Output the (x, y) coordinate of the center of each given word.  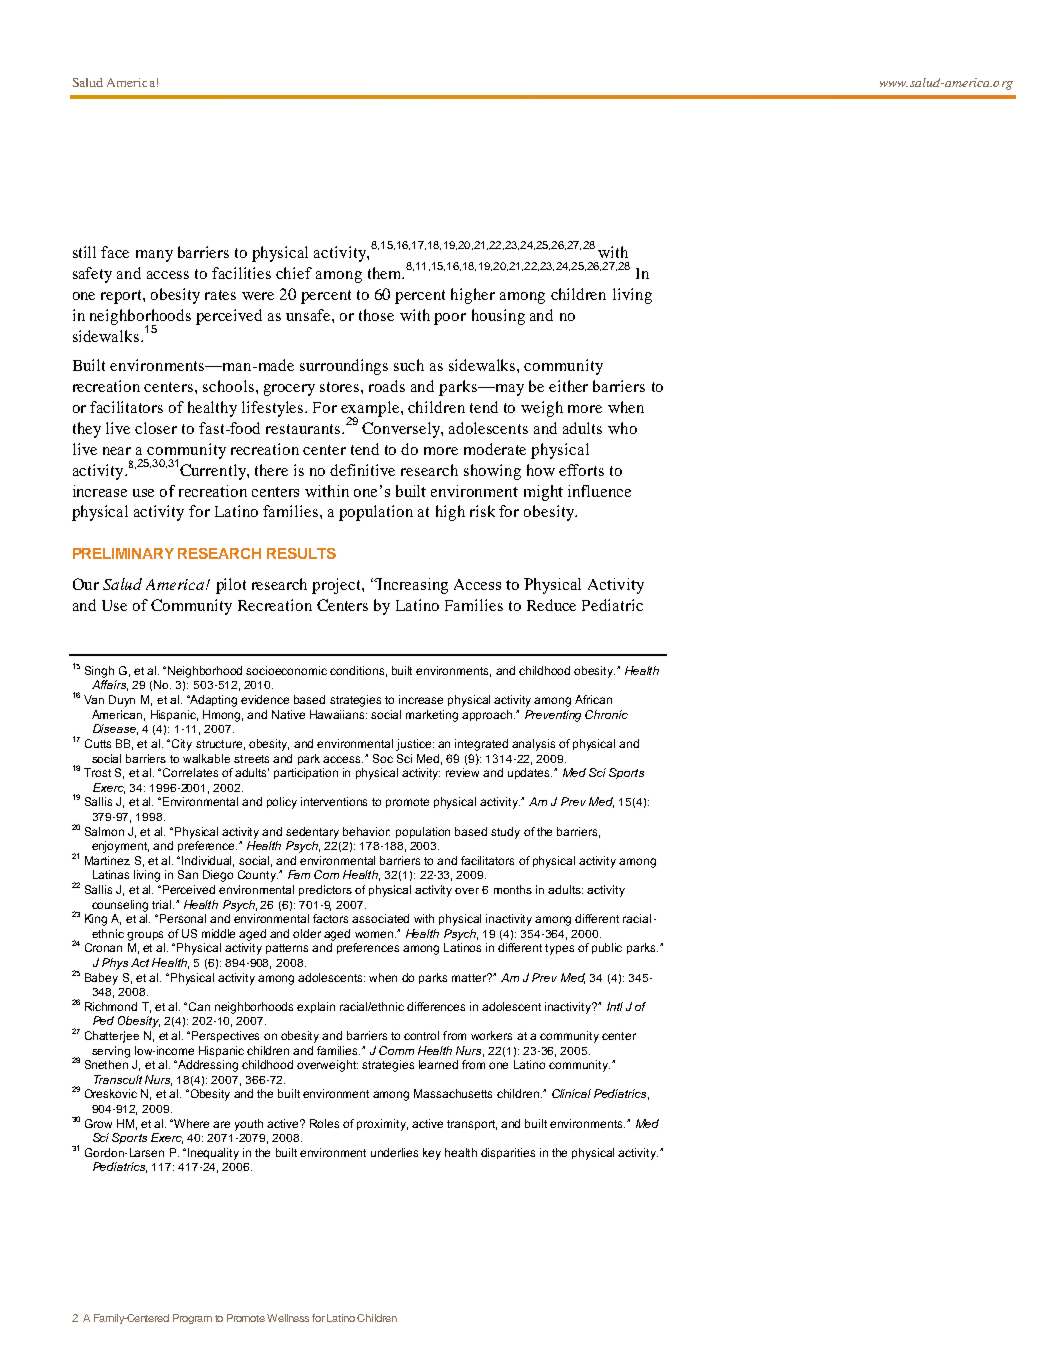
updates (530, 773)
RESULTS (301, 553)
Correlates (190, 772)
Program (192, 1319)
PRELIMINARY (123, 553)
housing (498, 317)
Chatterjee (112, 1037)
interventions (334, 801)
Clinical (571, 1093)
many (154, 256)
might (543, 493)
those (376, 315)
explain (316, 1007)
